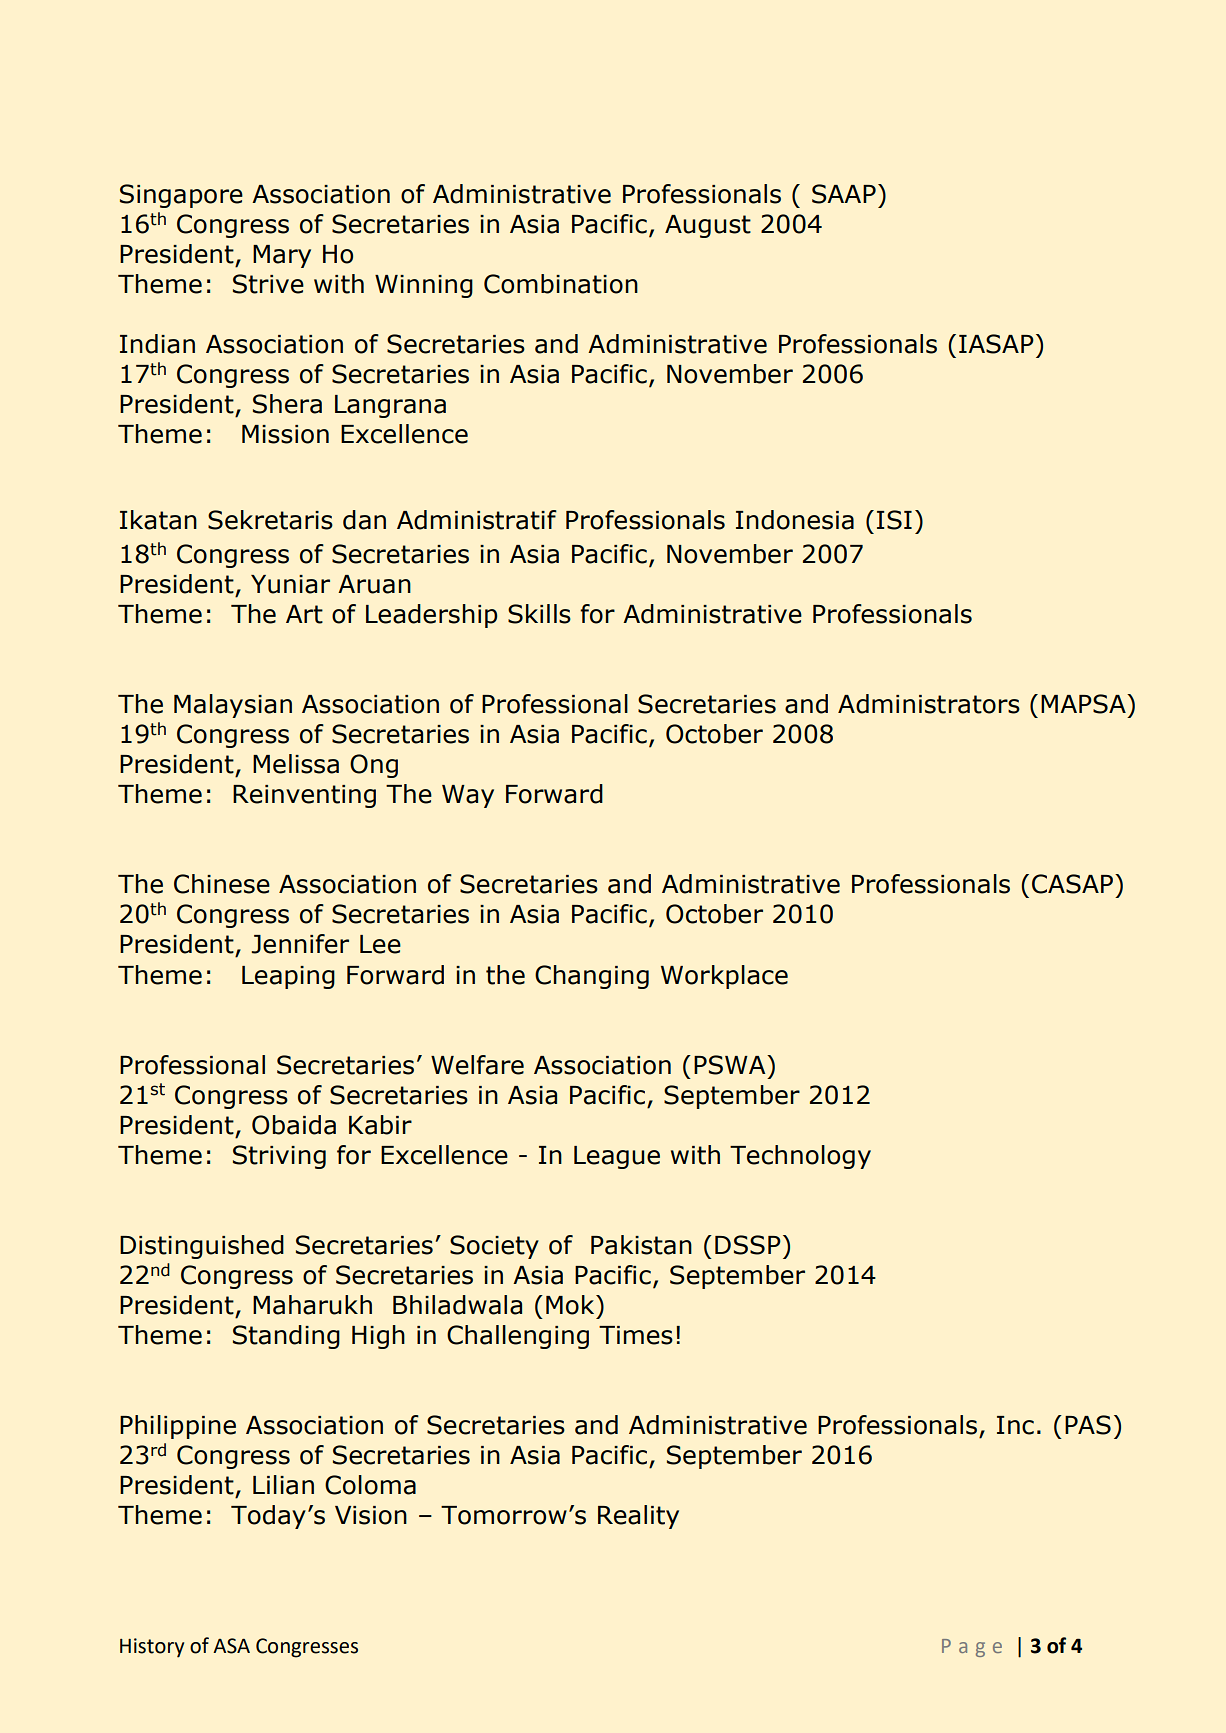 The image size is (1226, 1733). What do you see at coordinates (282, 256) in the screenshot?
I see `Mary` at bounding box center [282, 256].
